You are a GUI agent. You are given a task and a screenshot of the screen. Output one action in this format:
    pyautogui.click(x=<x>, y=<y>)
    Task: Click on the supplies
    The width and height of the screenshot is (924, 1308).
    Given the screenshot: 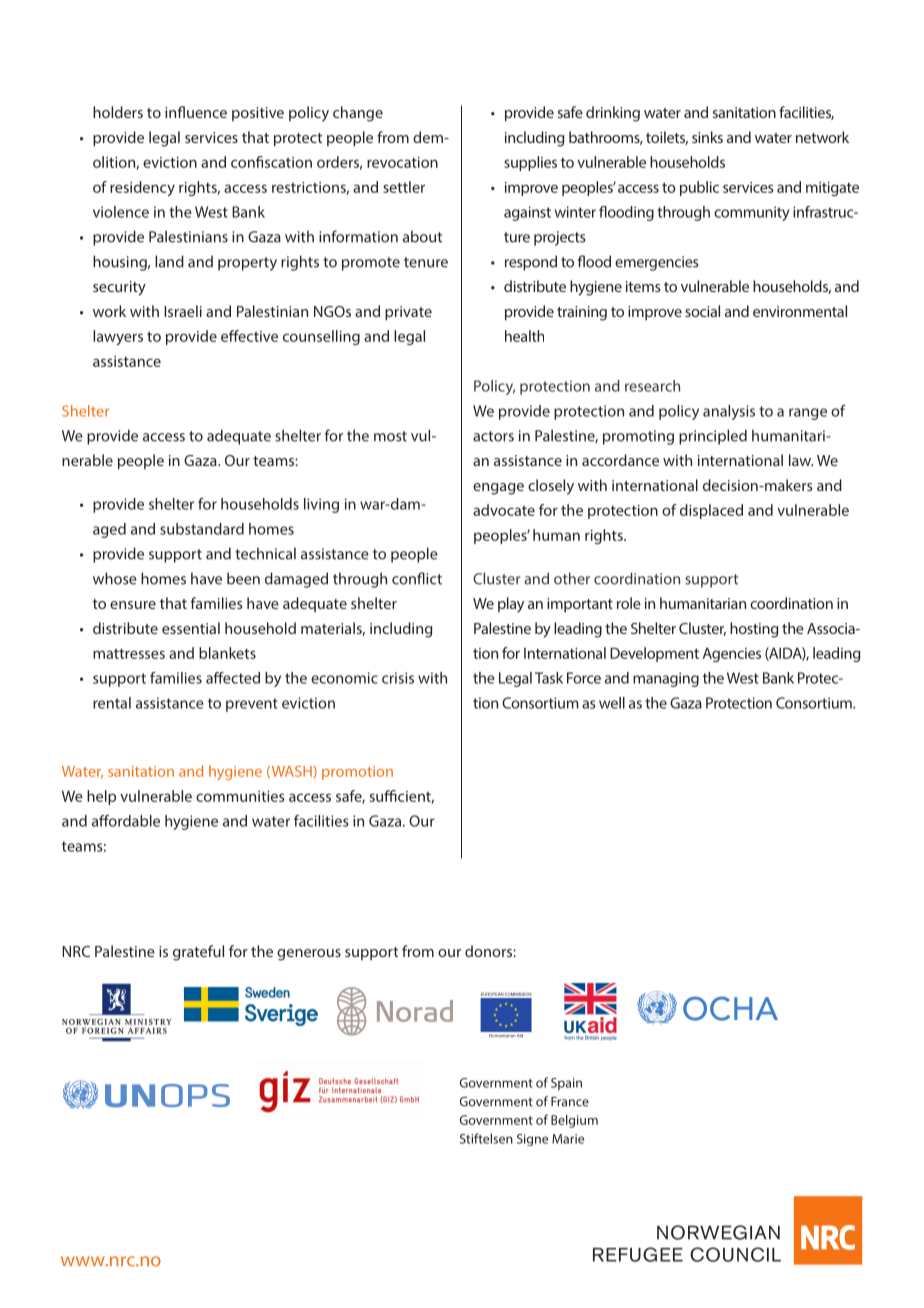 What is the action you would take?
    pyautogui.click(x=530, y=163)
